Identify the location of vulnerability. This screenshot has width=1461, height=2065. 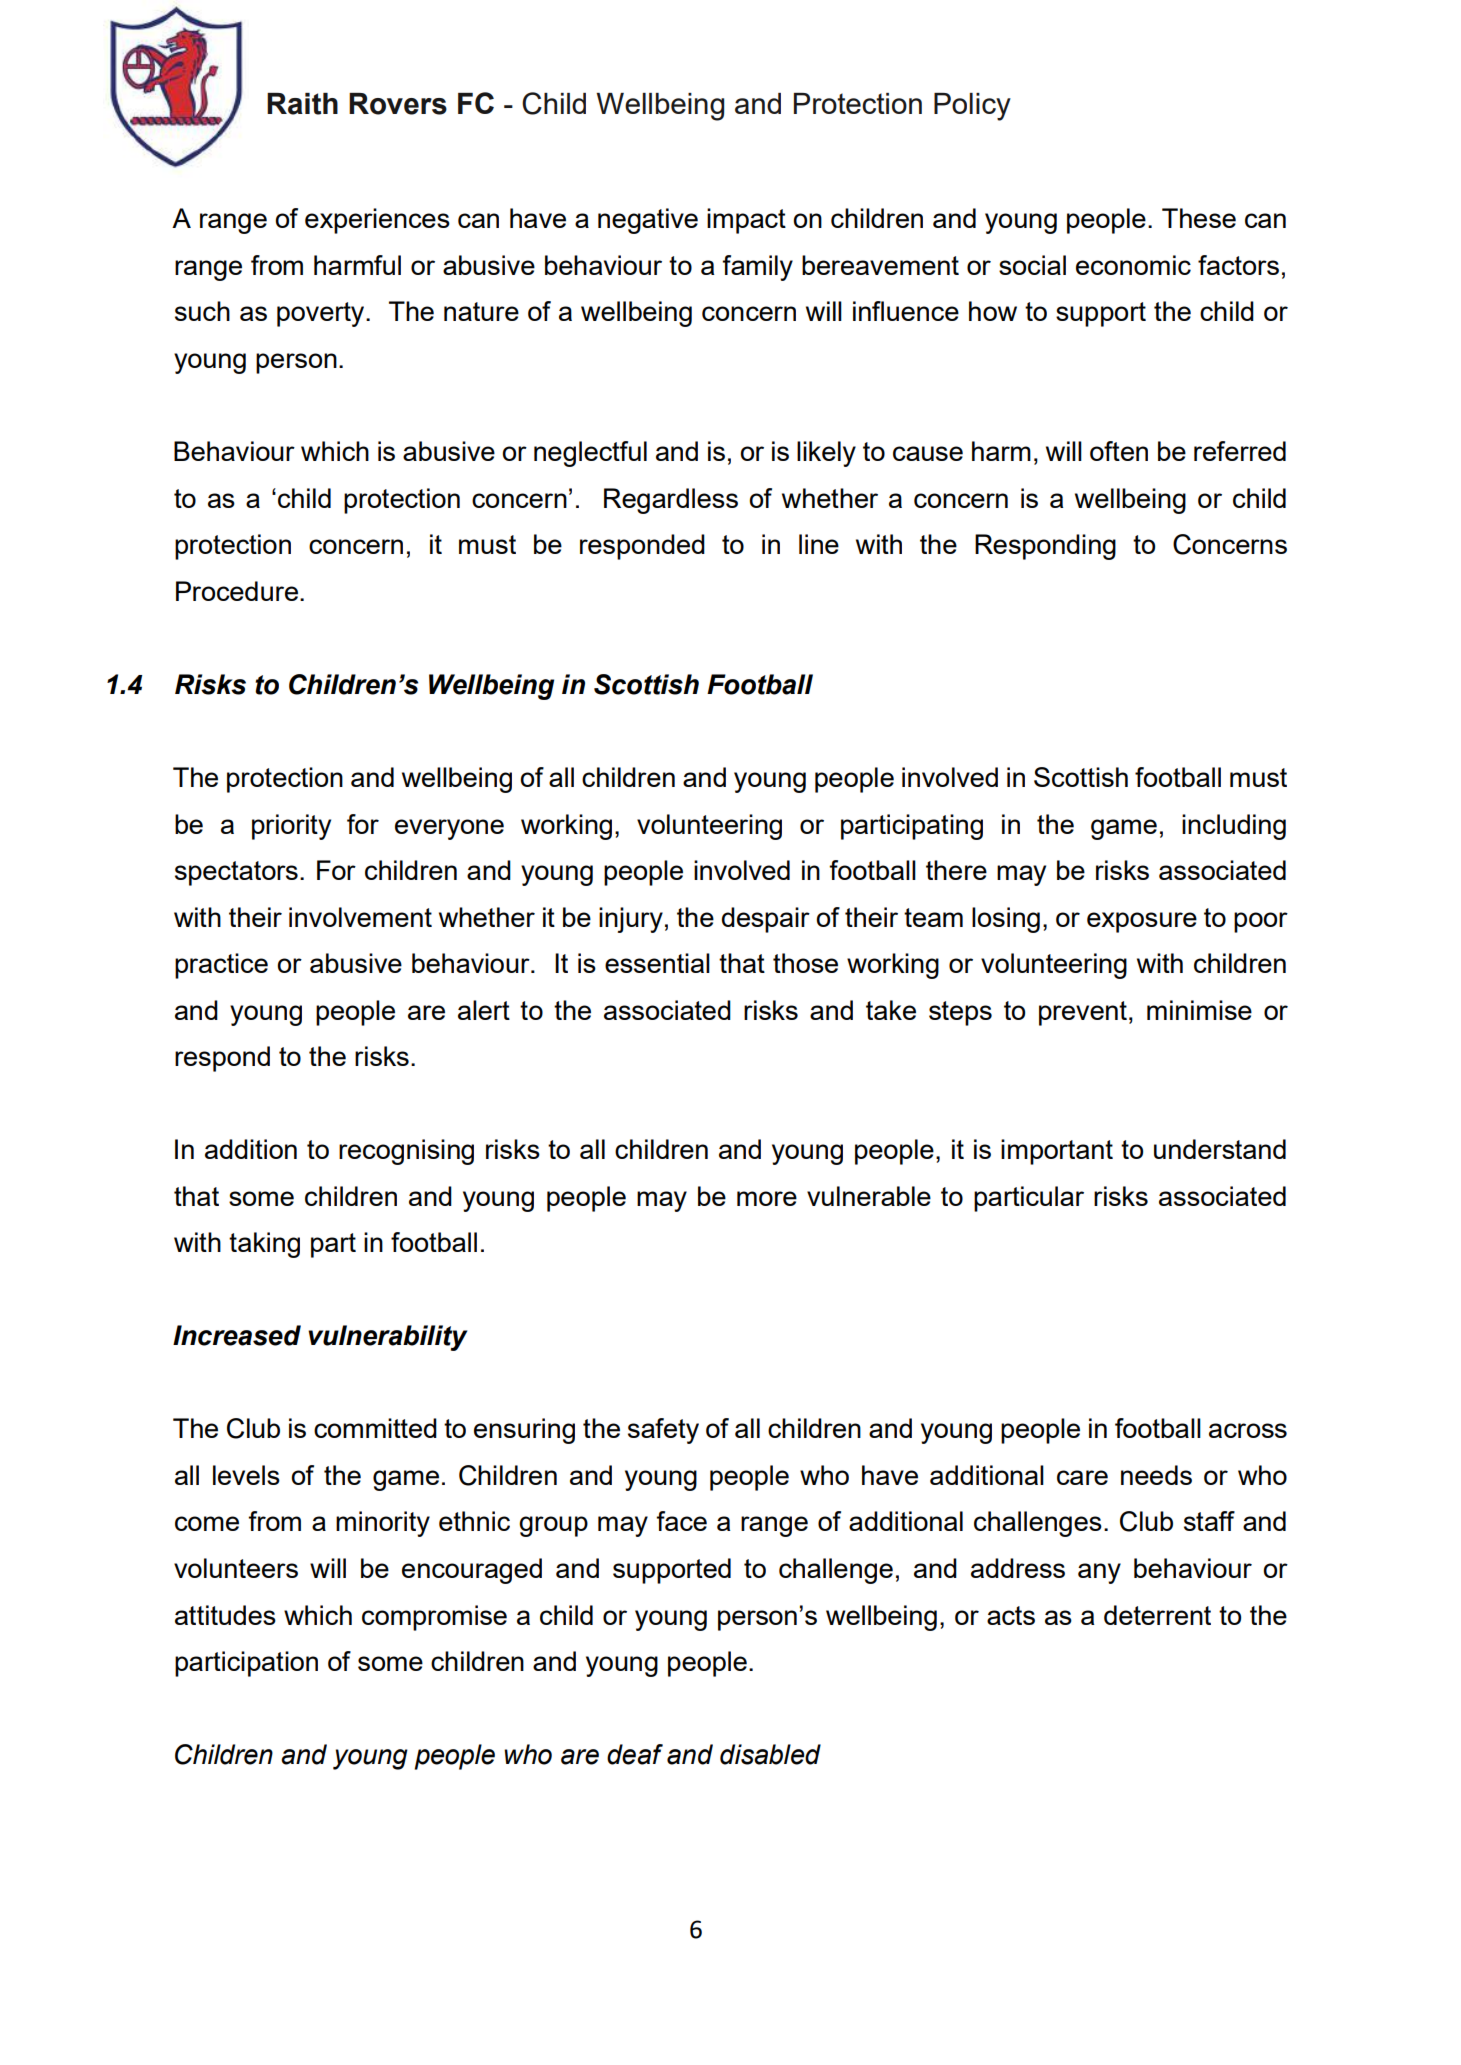
(387, 1338).
